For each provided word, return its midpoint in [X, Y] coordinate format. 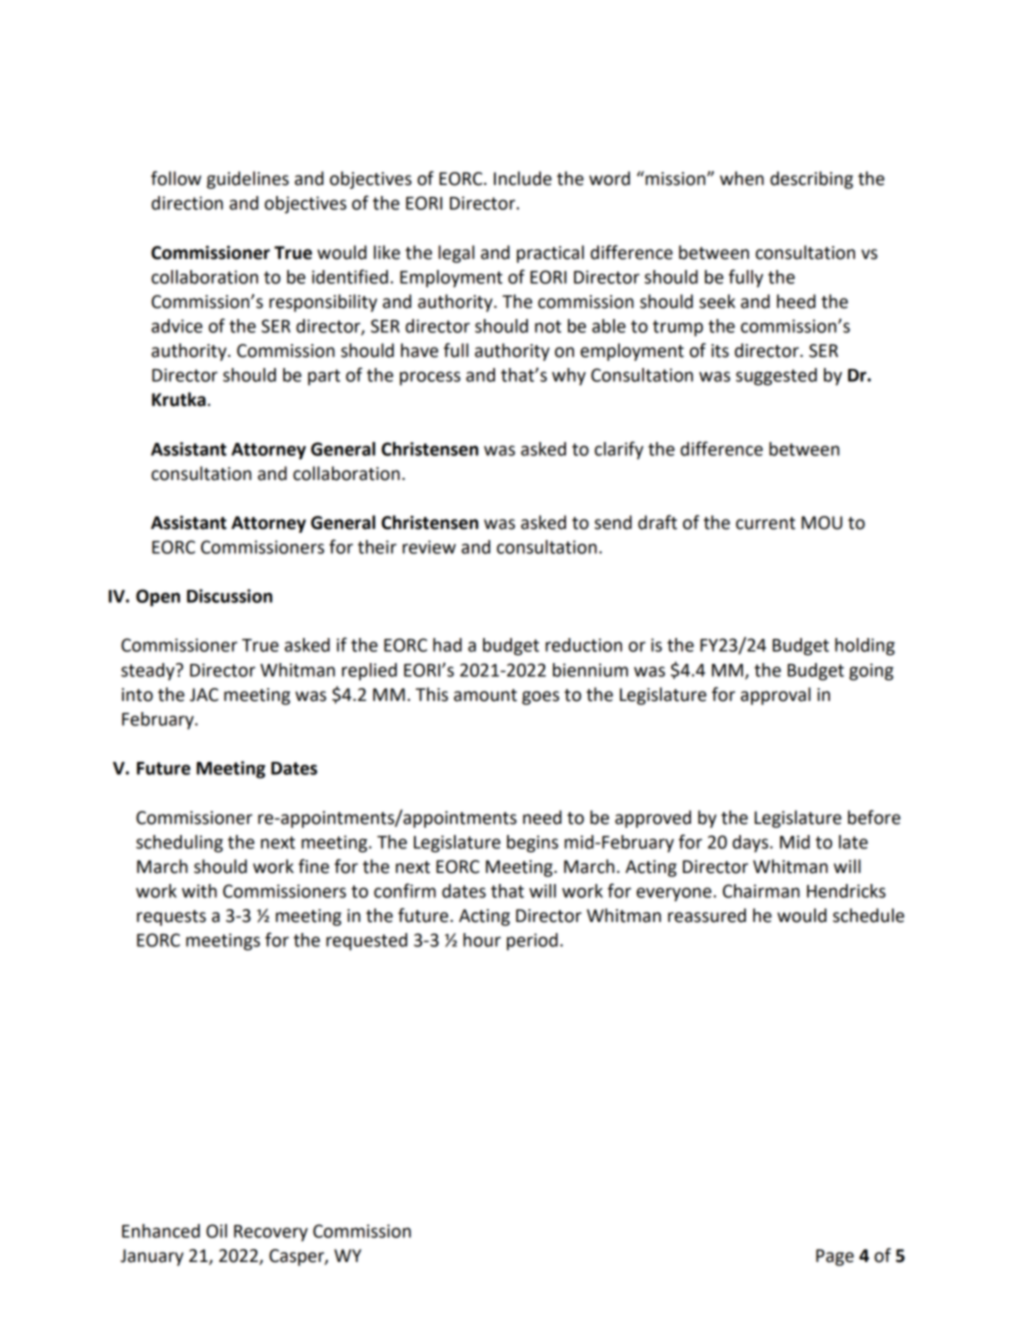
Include [523, 178]
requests [171, 918]
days [751, 844]
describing [811, 180]
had [447, 645]
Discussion [229, 596]
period [532, 942]
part [324, 377]
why [569, 377]
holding [865, 647]
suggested [776, 377]
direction [187, 203]
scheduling [179, 844]
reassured [707, 915]
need [542, 817]
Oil [216, 1231]
